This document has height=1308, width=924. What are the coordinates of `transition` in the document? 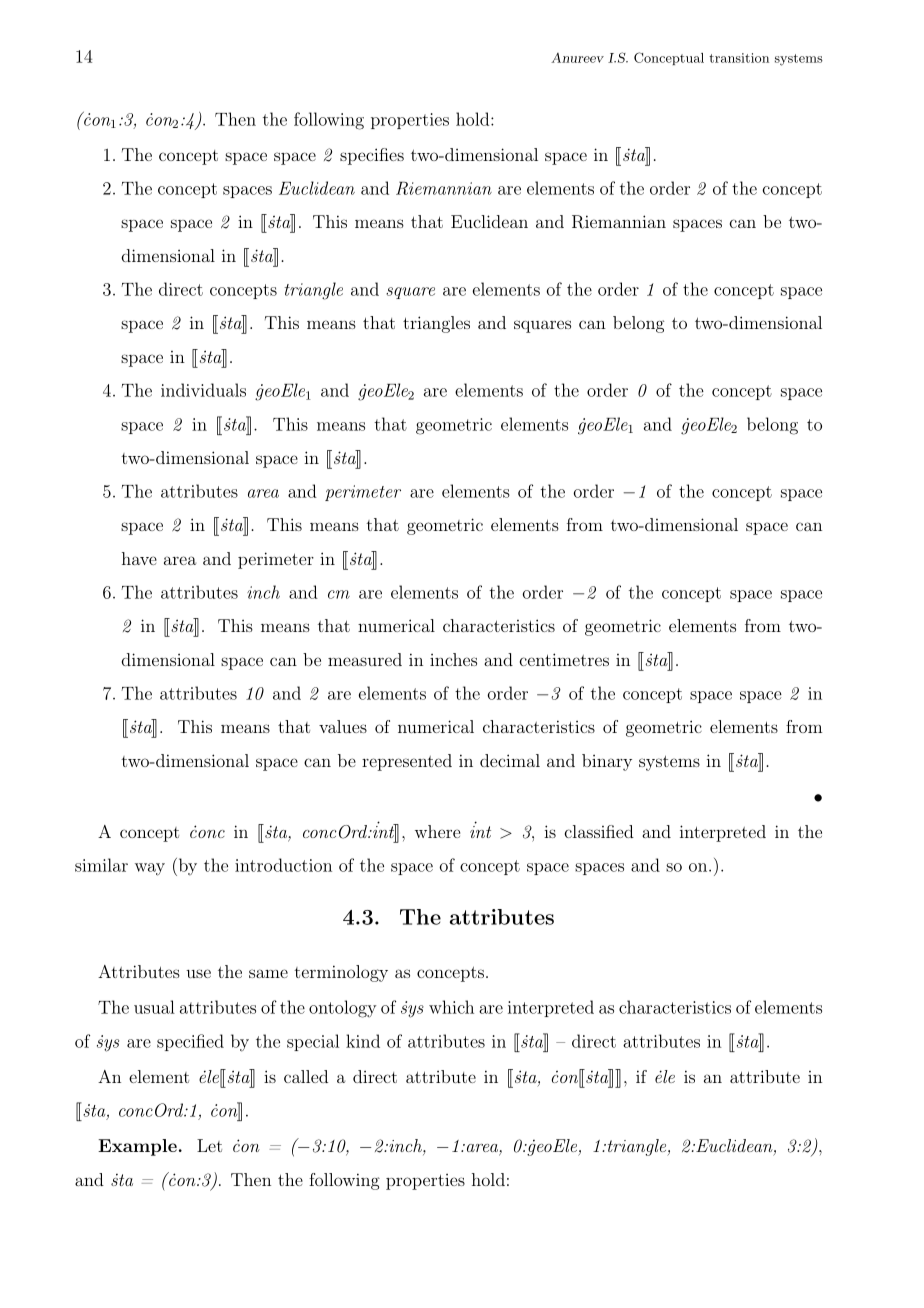 It's located at (739, 58).
